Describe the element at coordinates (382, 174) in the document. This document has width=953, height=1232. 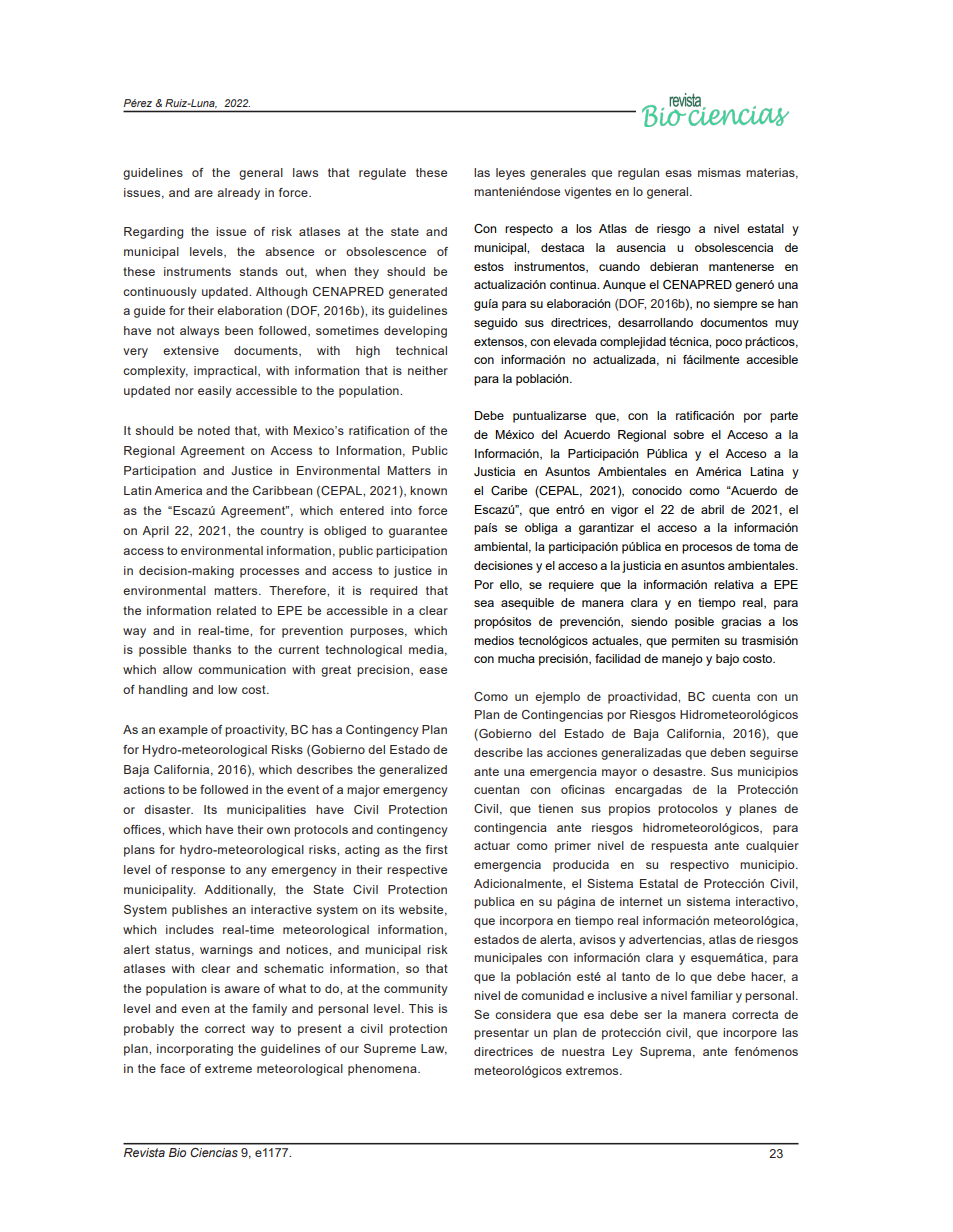
I see `regulate` at that location.
